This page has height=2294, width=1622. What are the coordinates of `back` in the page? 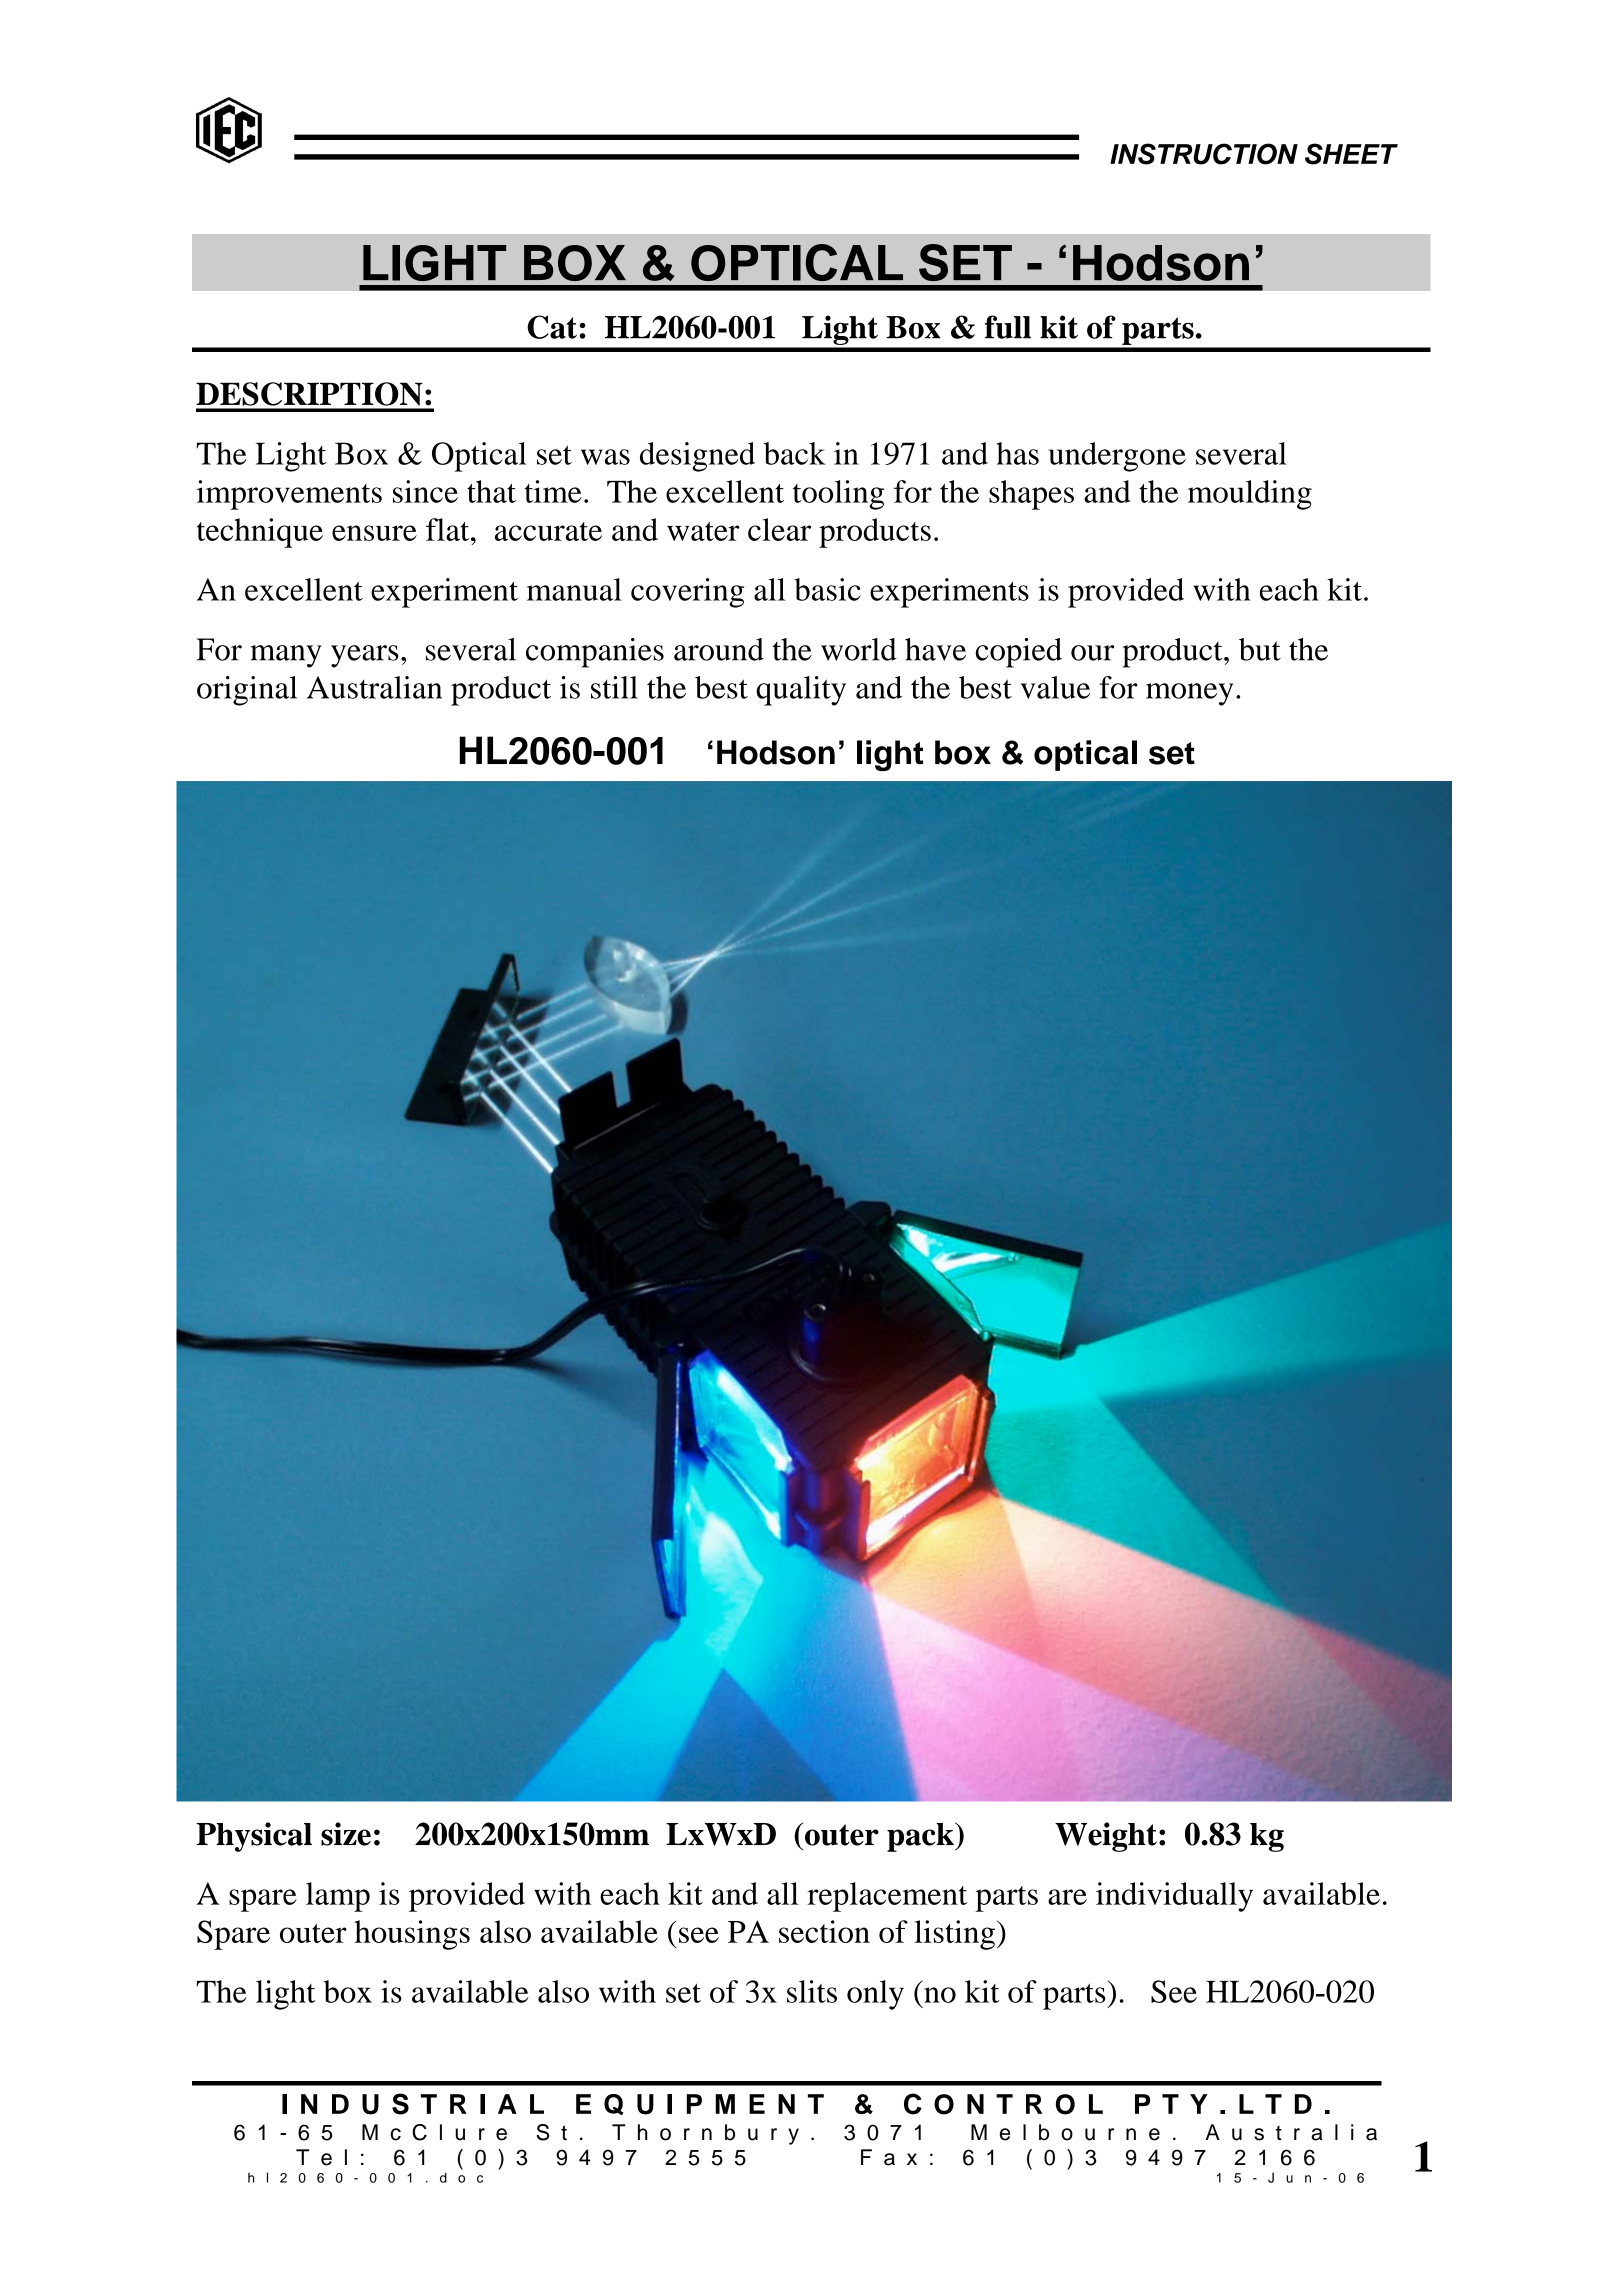 It's located at (795, 453).
